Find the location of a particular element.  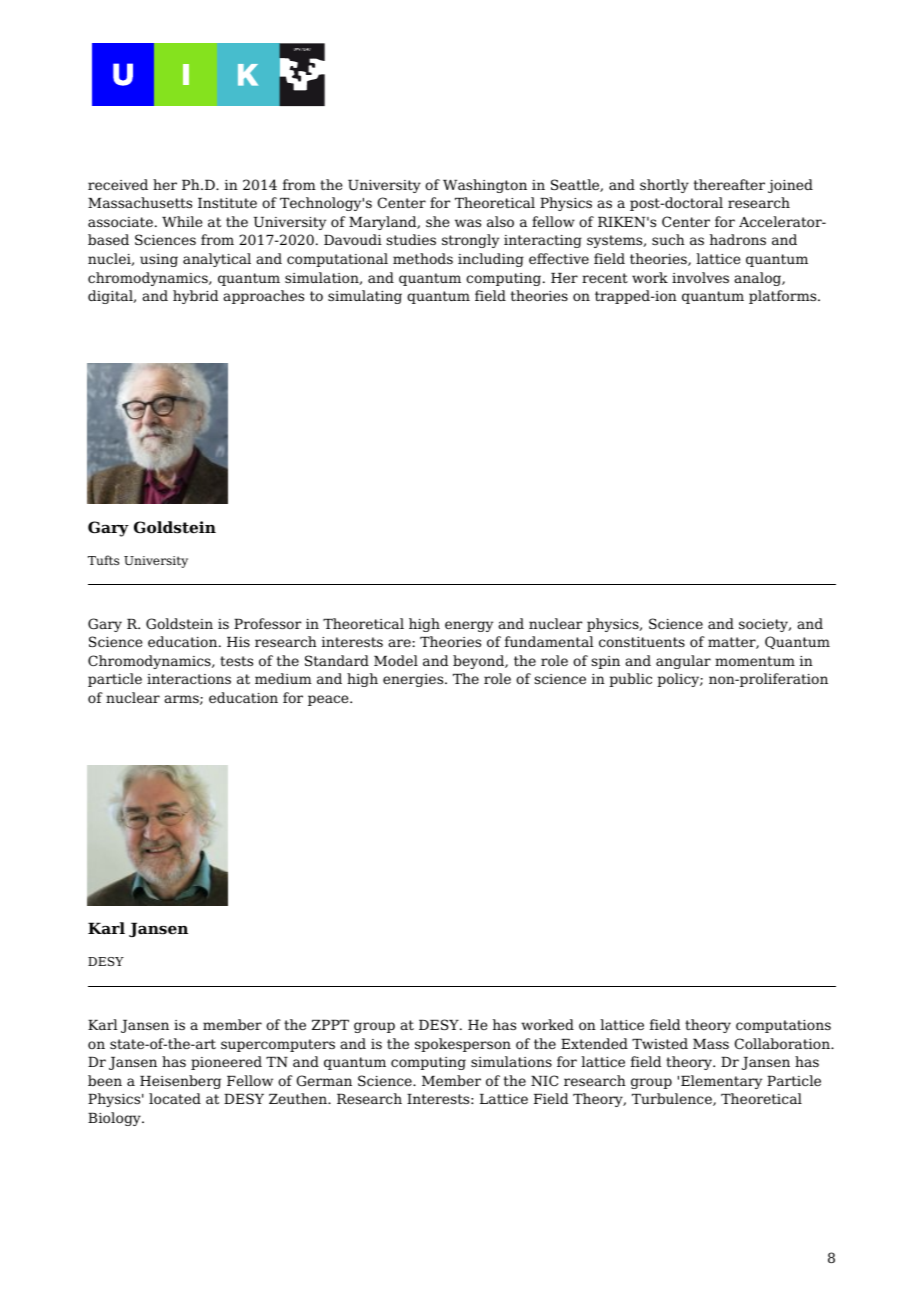

energy is located at coordinates (469, 626).
